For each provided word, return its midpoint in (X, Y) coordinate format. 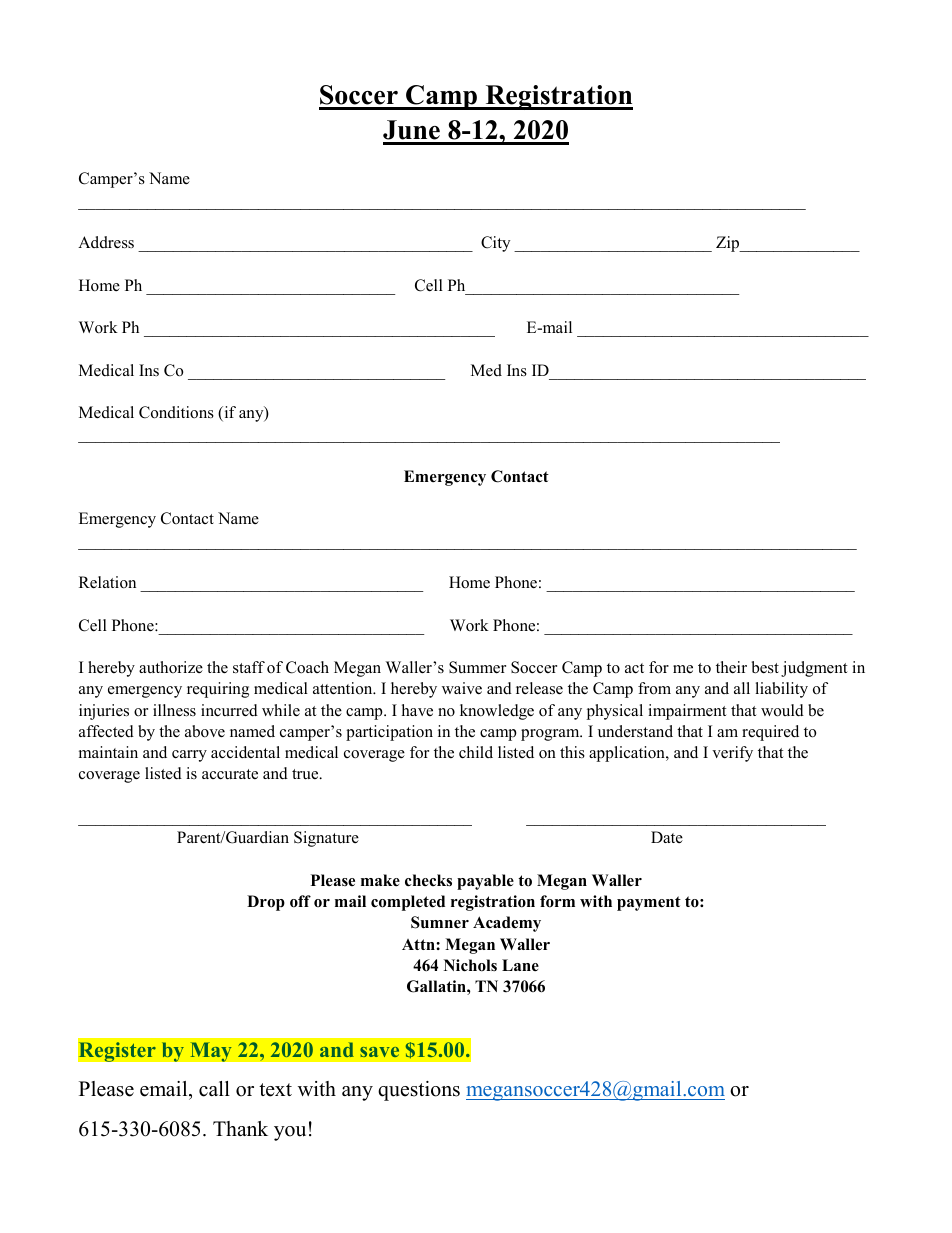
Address (106, 242)
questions (419, 1091)
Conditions (176, 412)
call (214, 1089)
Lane (520, 965)
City (495, 244)
